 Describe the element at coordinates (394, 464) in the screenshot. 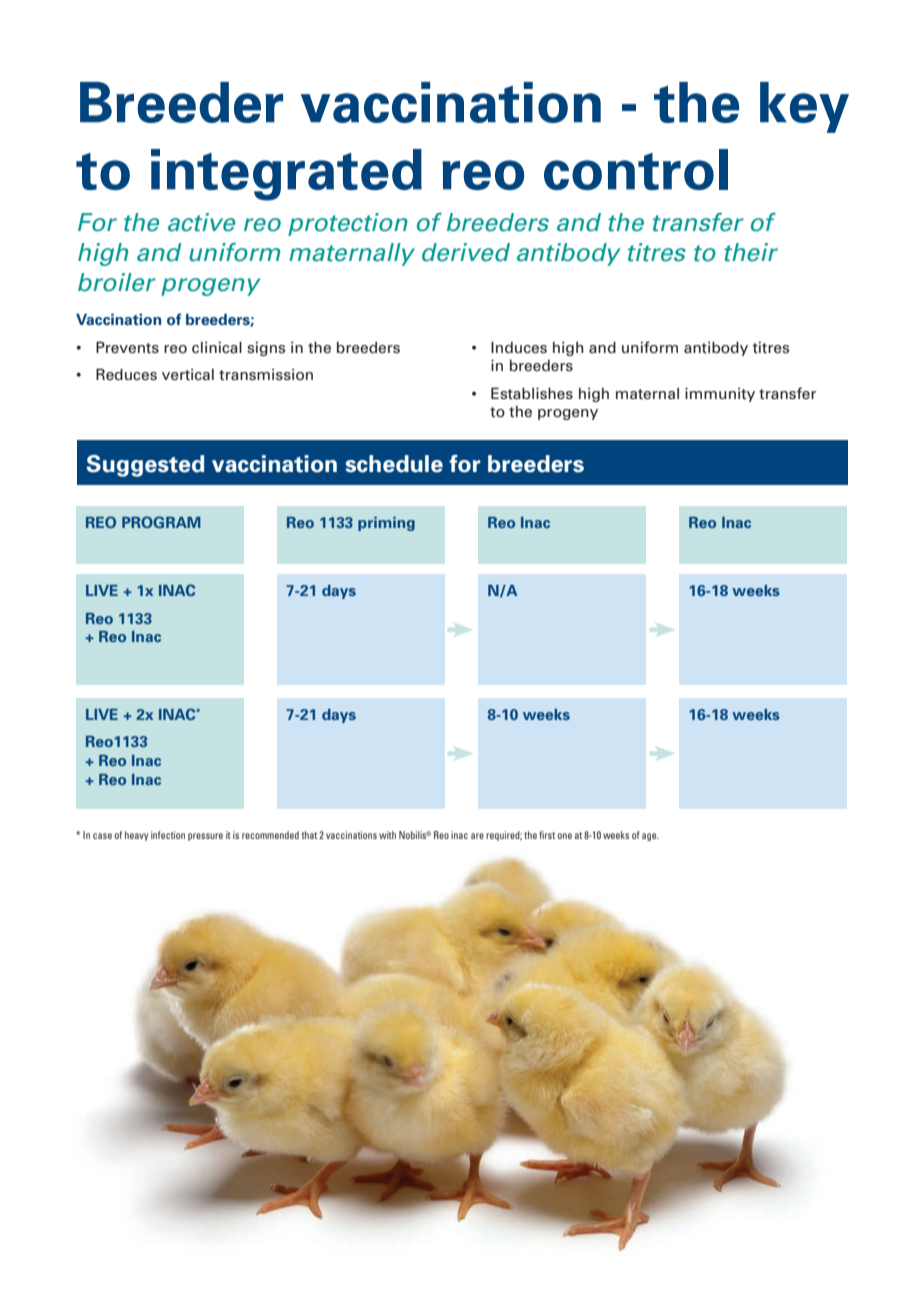

I see `schedule` at that location.
